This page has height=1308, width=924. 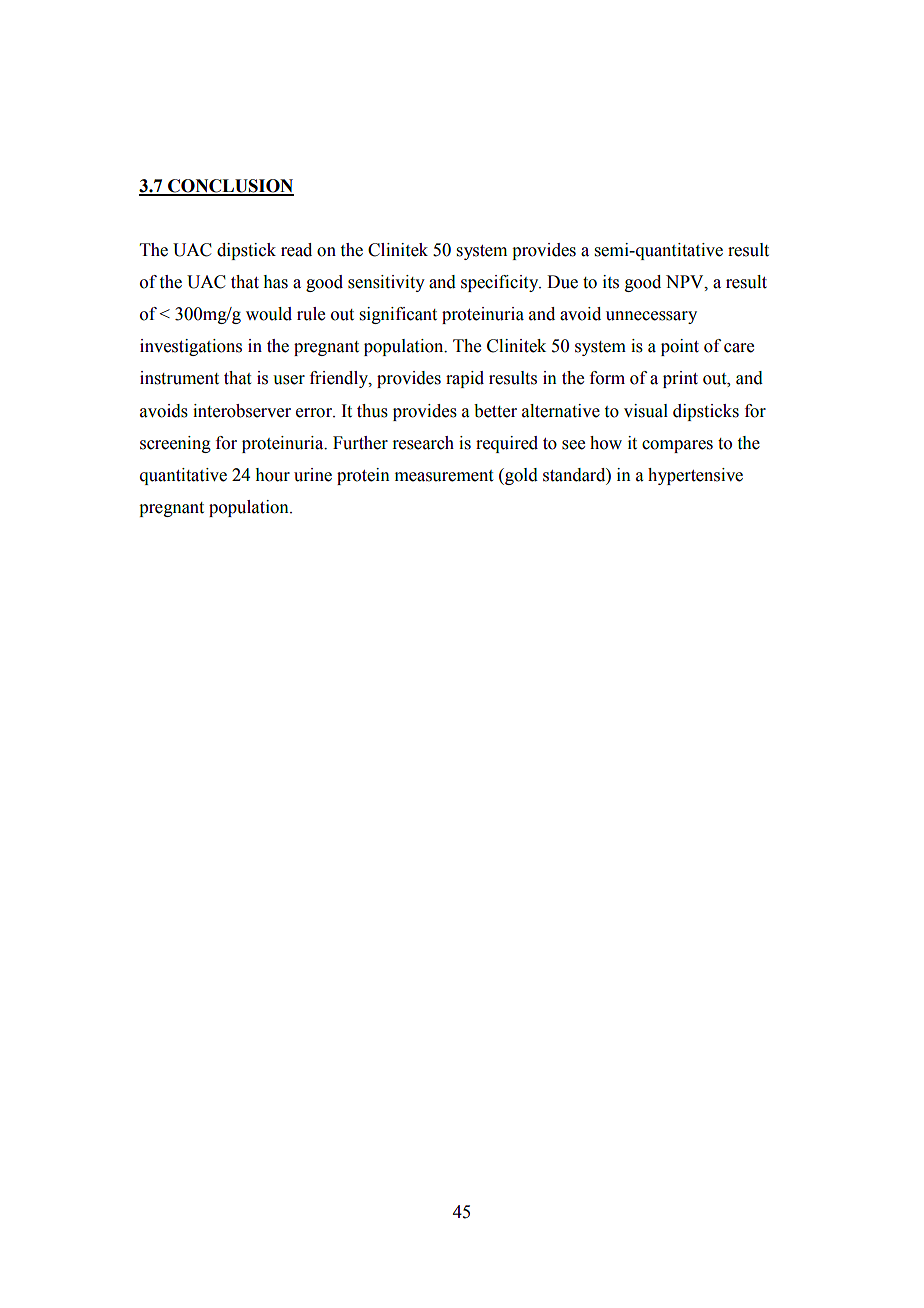 What do you see at coordinates (269, 314) in the page?
I see `would` at bounding box center [269, 314].
